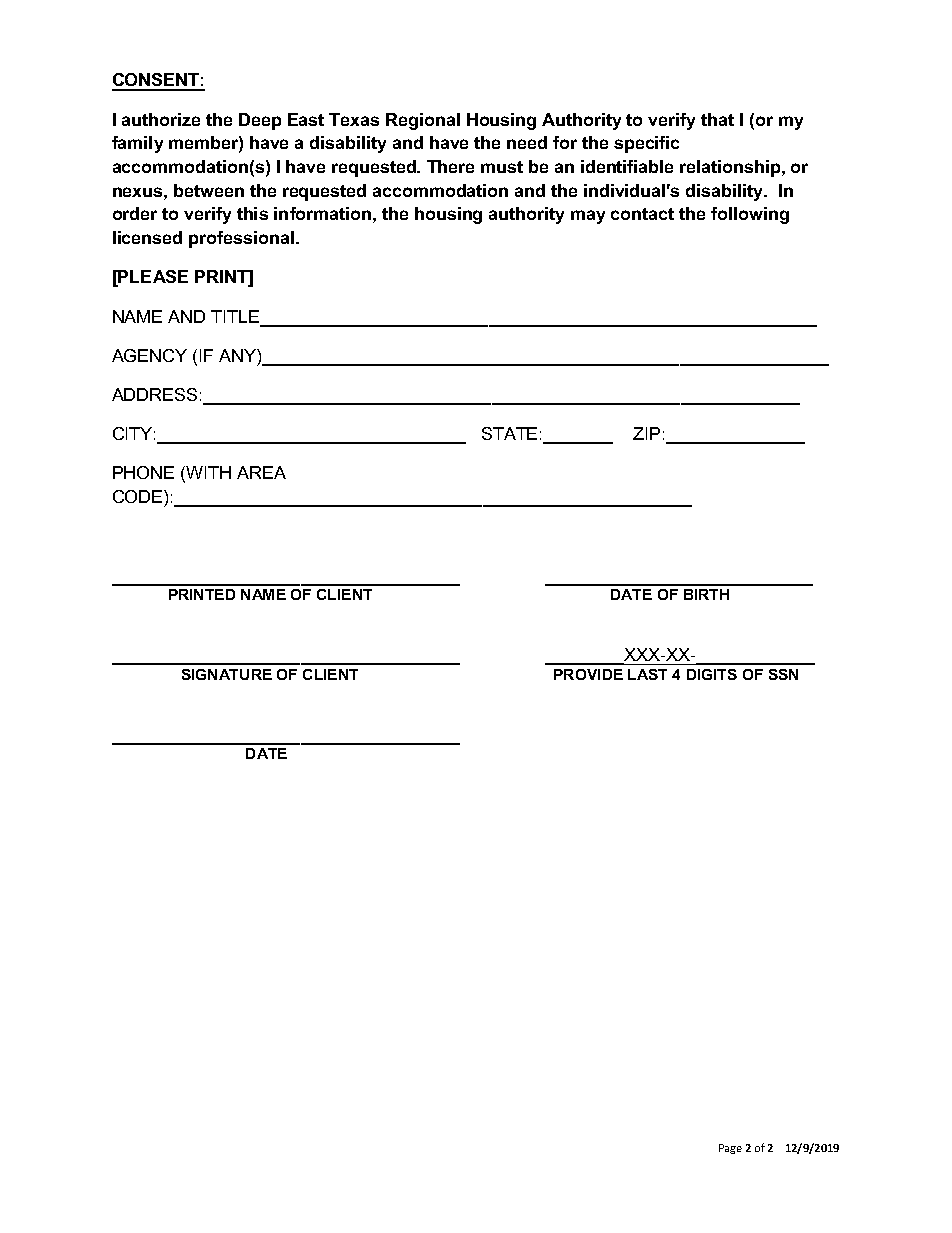 This document has width=952, height=1233. What do you see at coordinates (450, 166) in the document?
I see `There` at bounding box center [450, 166].
